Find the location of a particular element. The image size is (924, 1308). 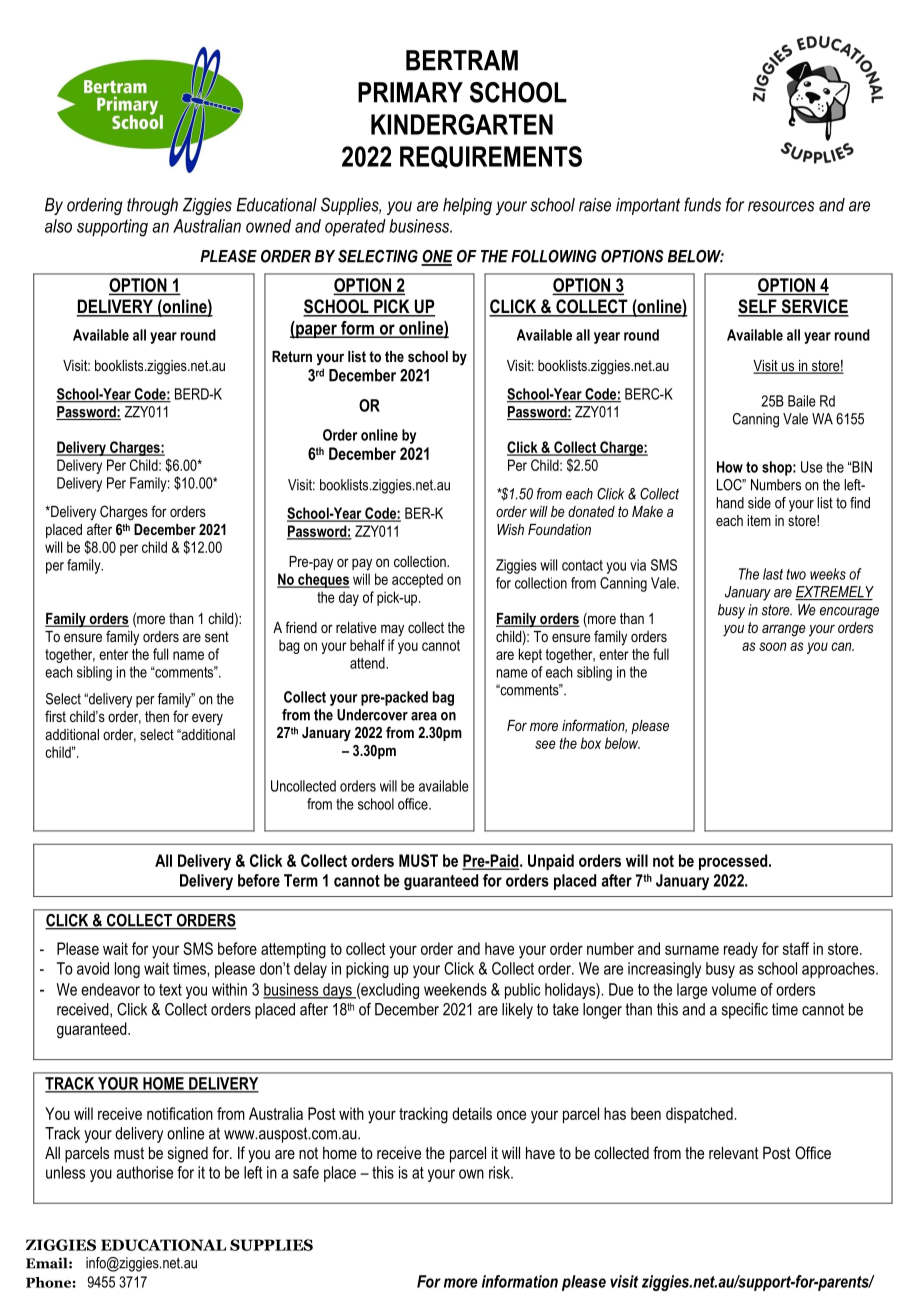

resources is located at coordinates (781, 206).
